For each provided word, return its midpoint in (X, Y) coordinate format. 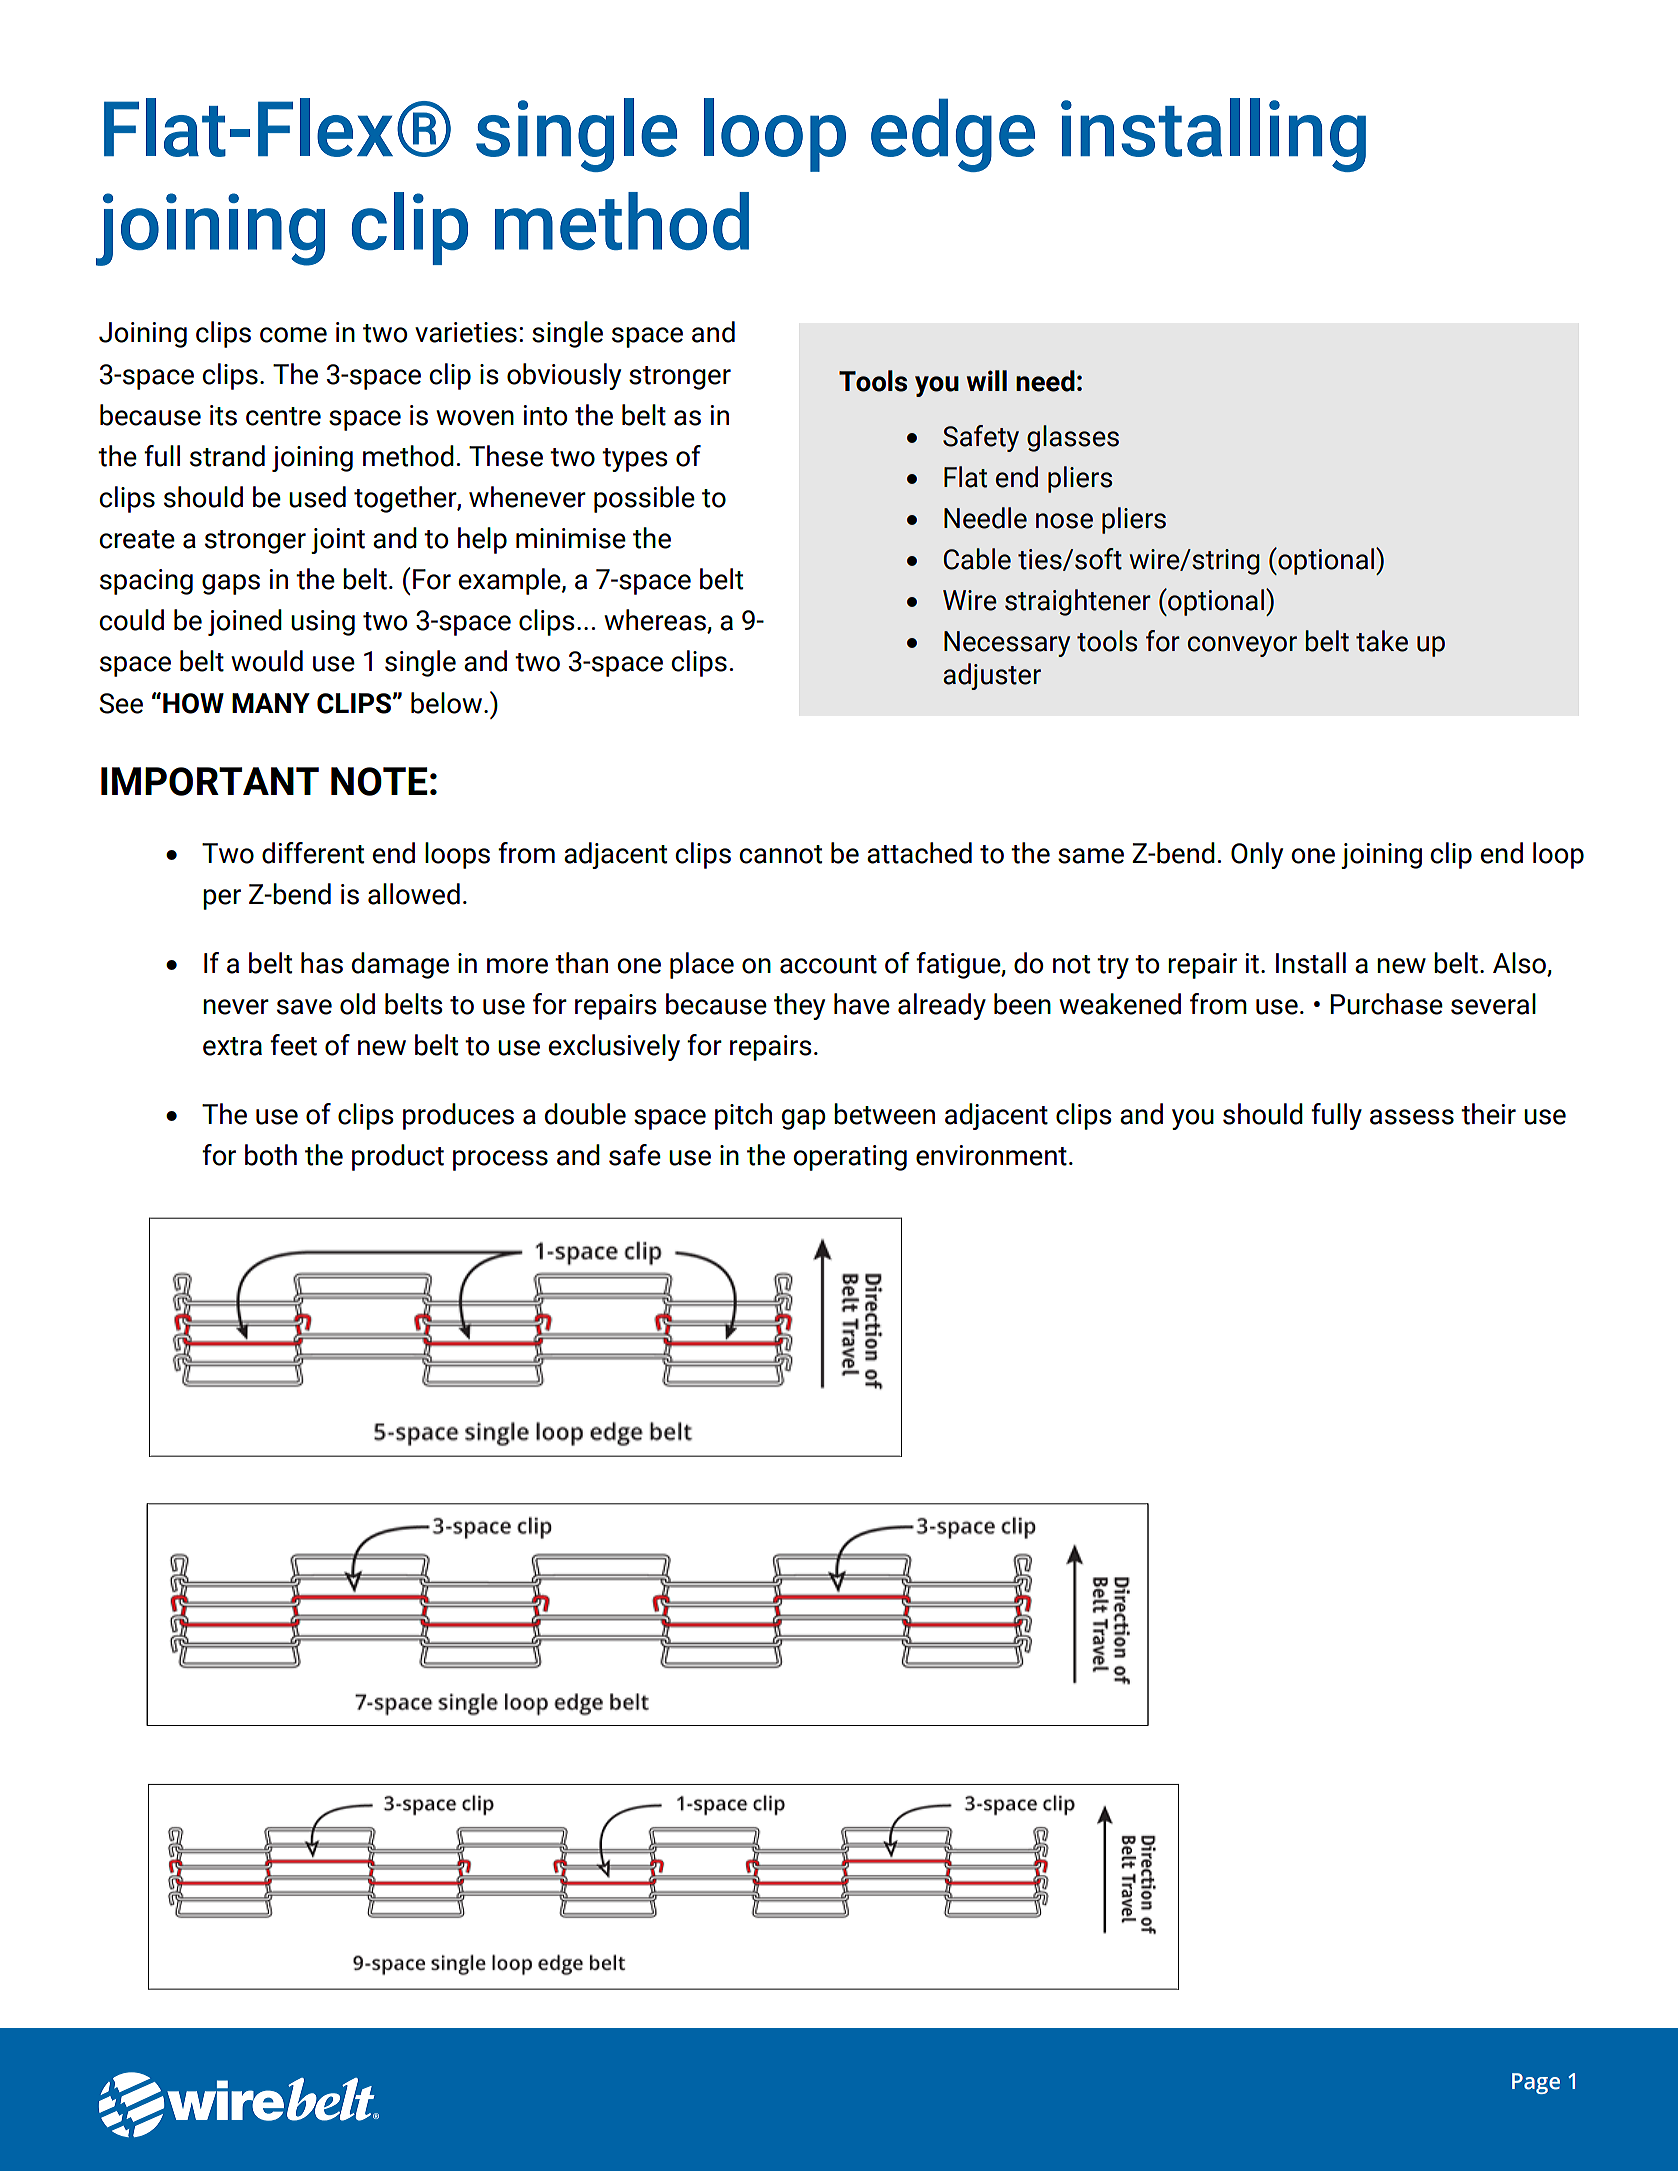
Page (1536, 2083)
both (271, 1155)
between (884, 1114)
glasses (1073, 438)
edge (953, 135)
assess (1412, 1117)
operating (850, 1158)
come (293, 335)
